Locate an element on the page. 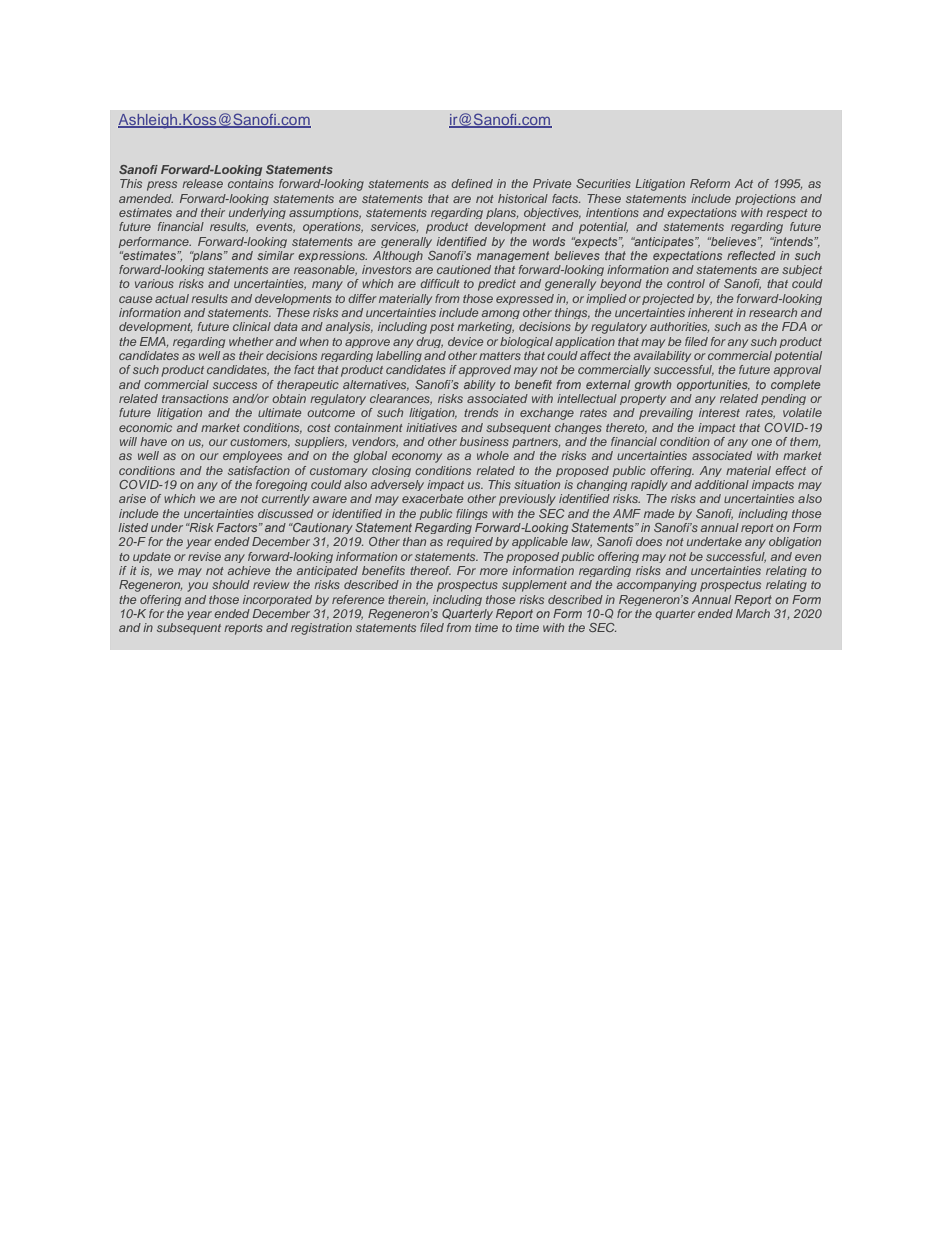 The image size is (952, 1233). business is located at coordinates (484, 441).
